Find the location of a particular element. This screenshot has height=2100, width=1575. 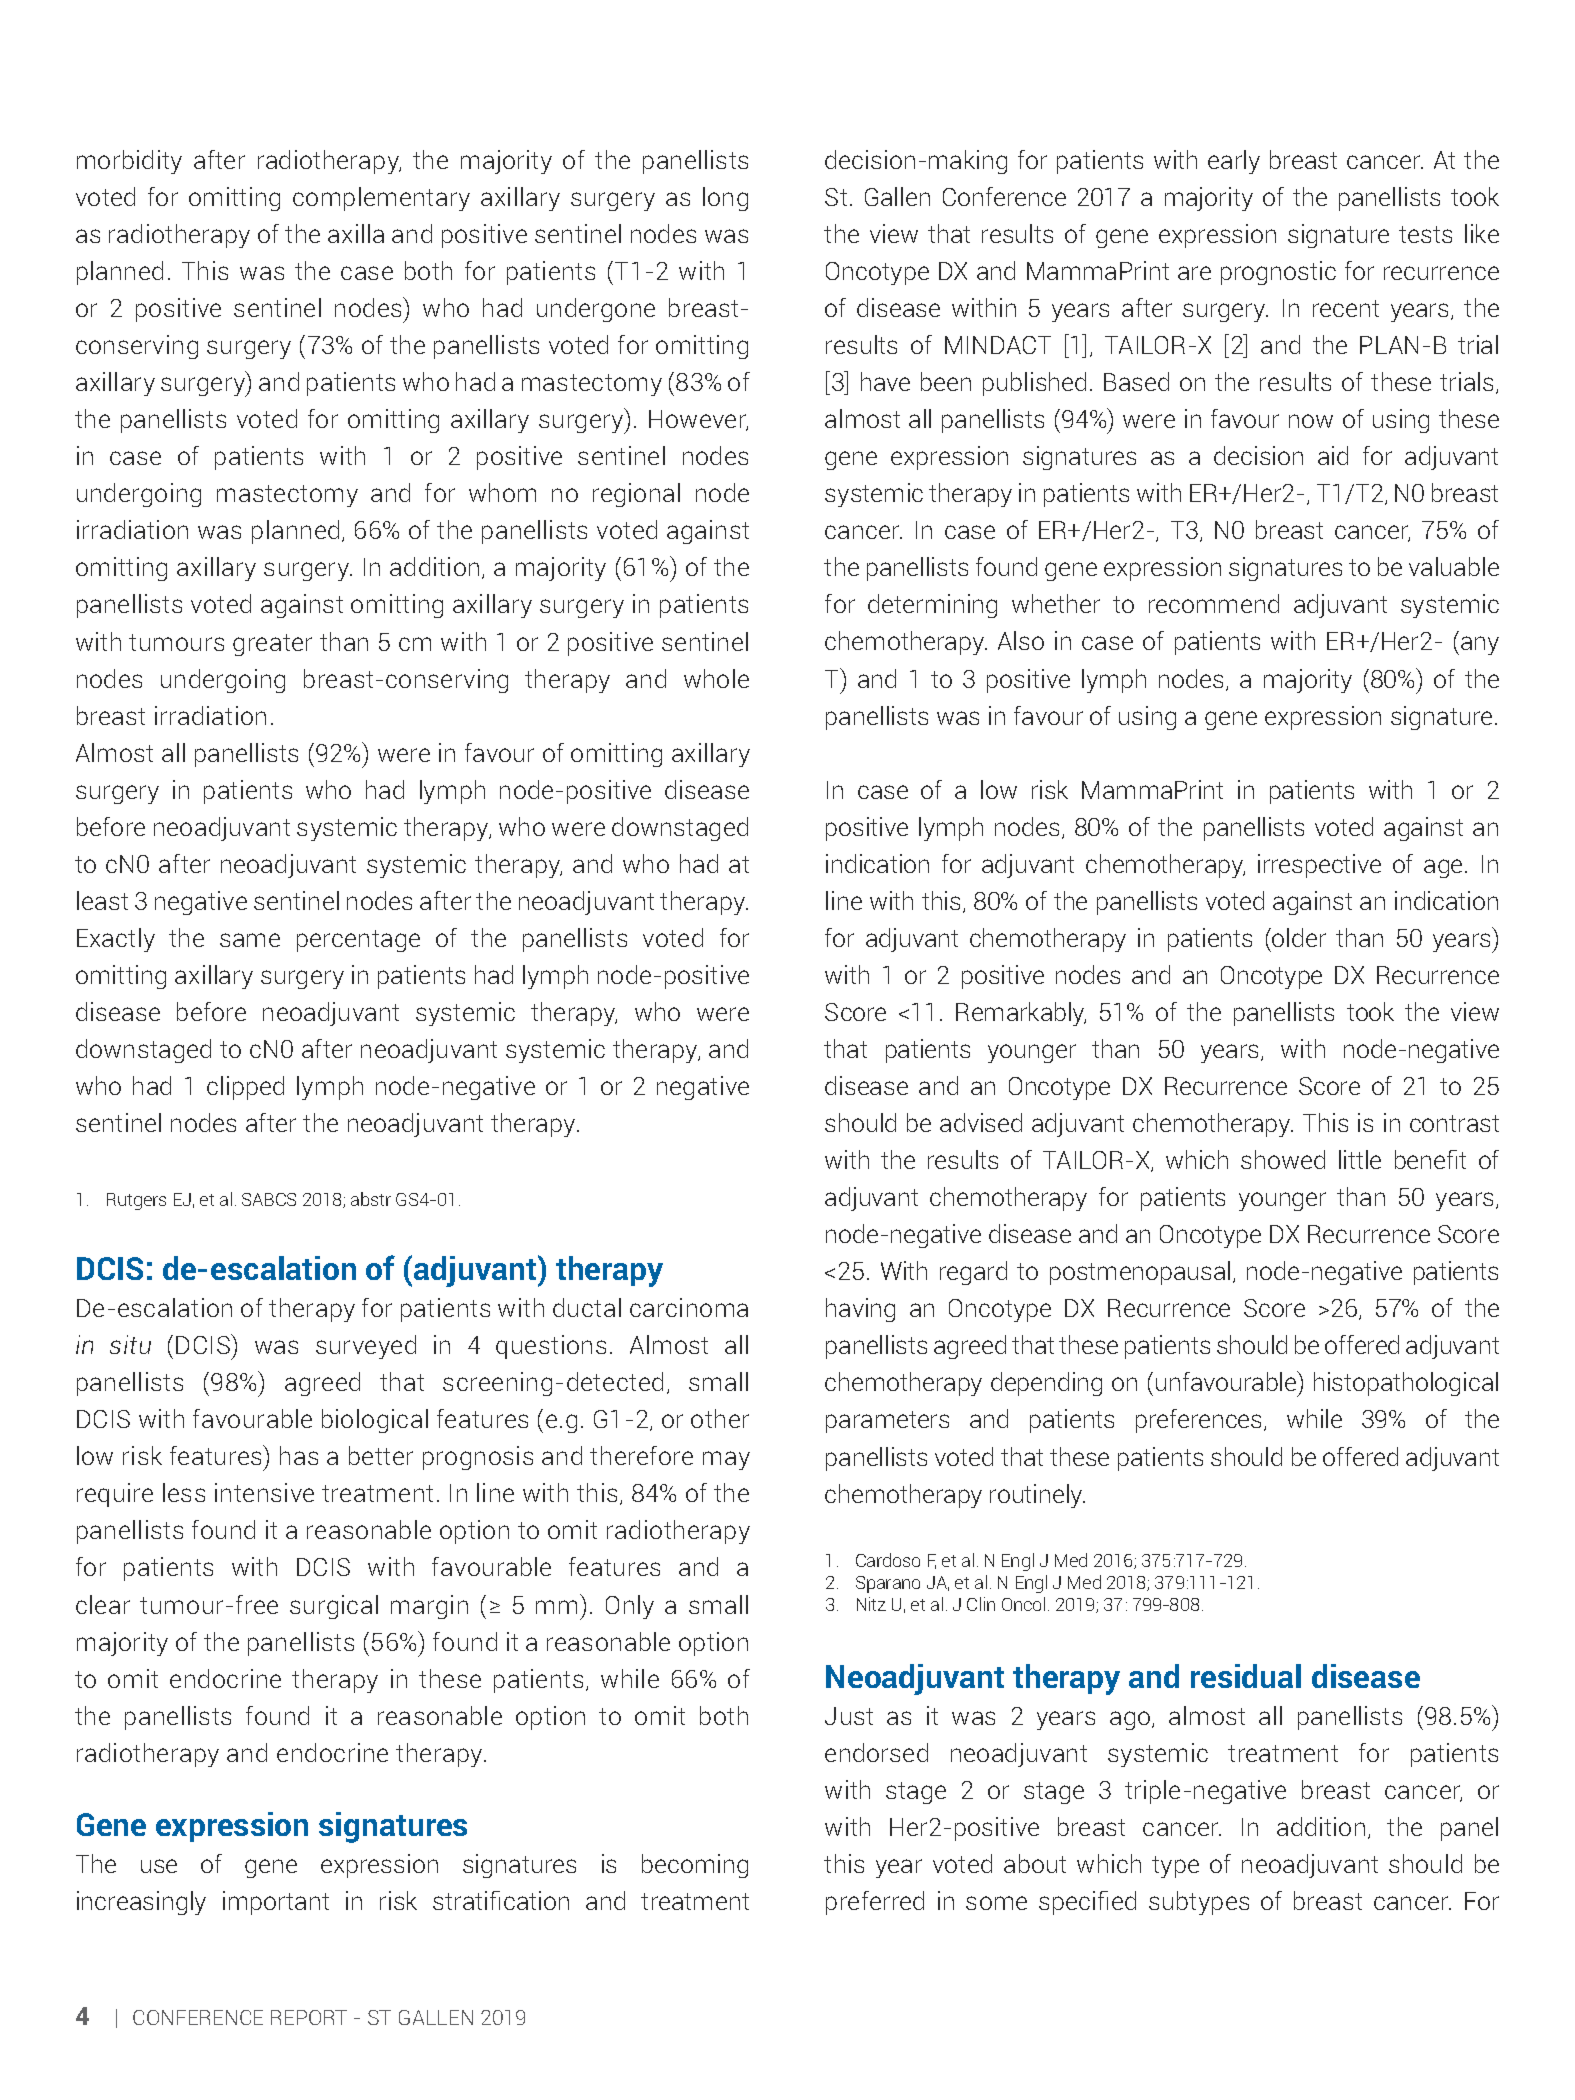

whole is located at coordinates (716, 678).
